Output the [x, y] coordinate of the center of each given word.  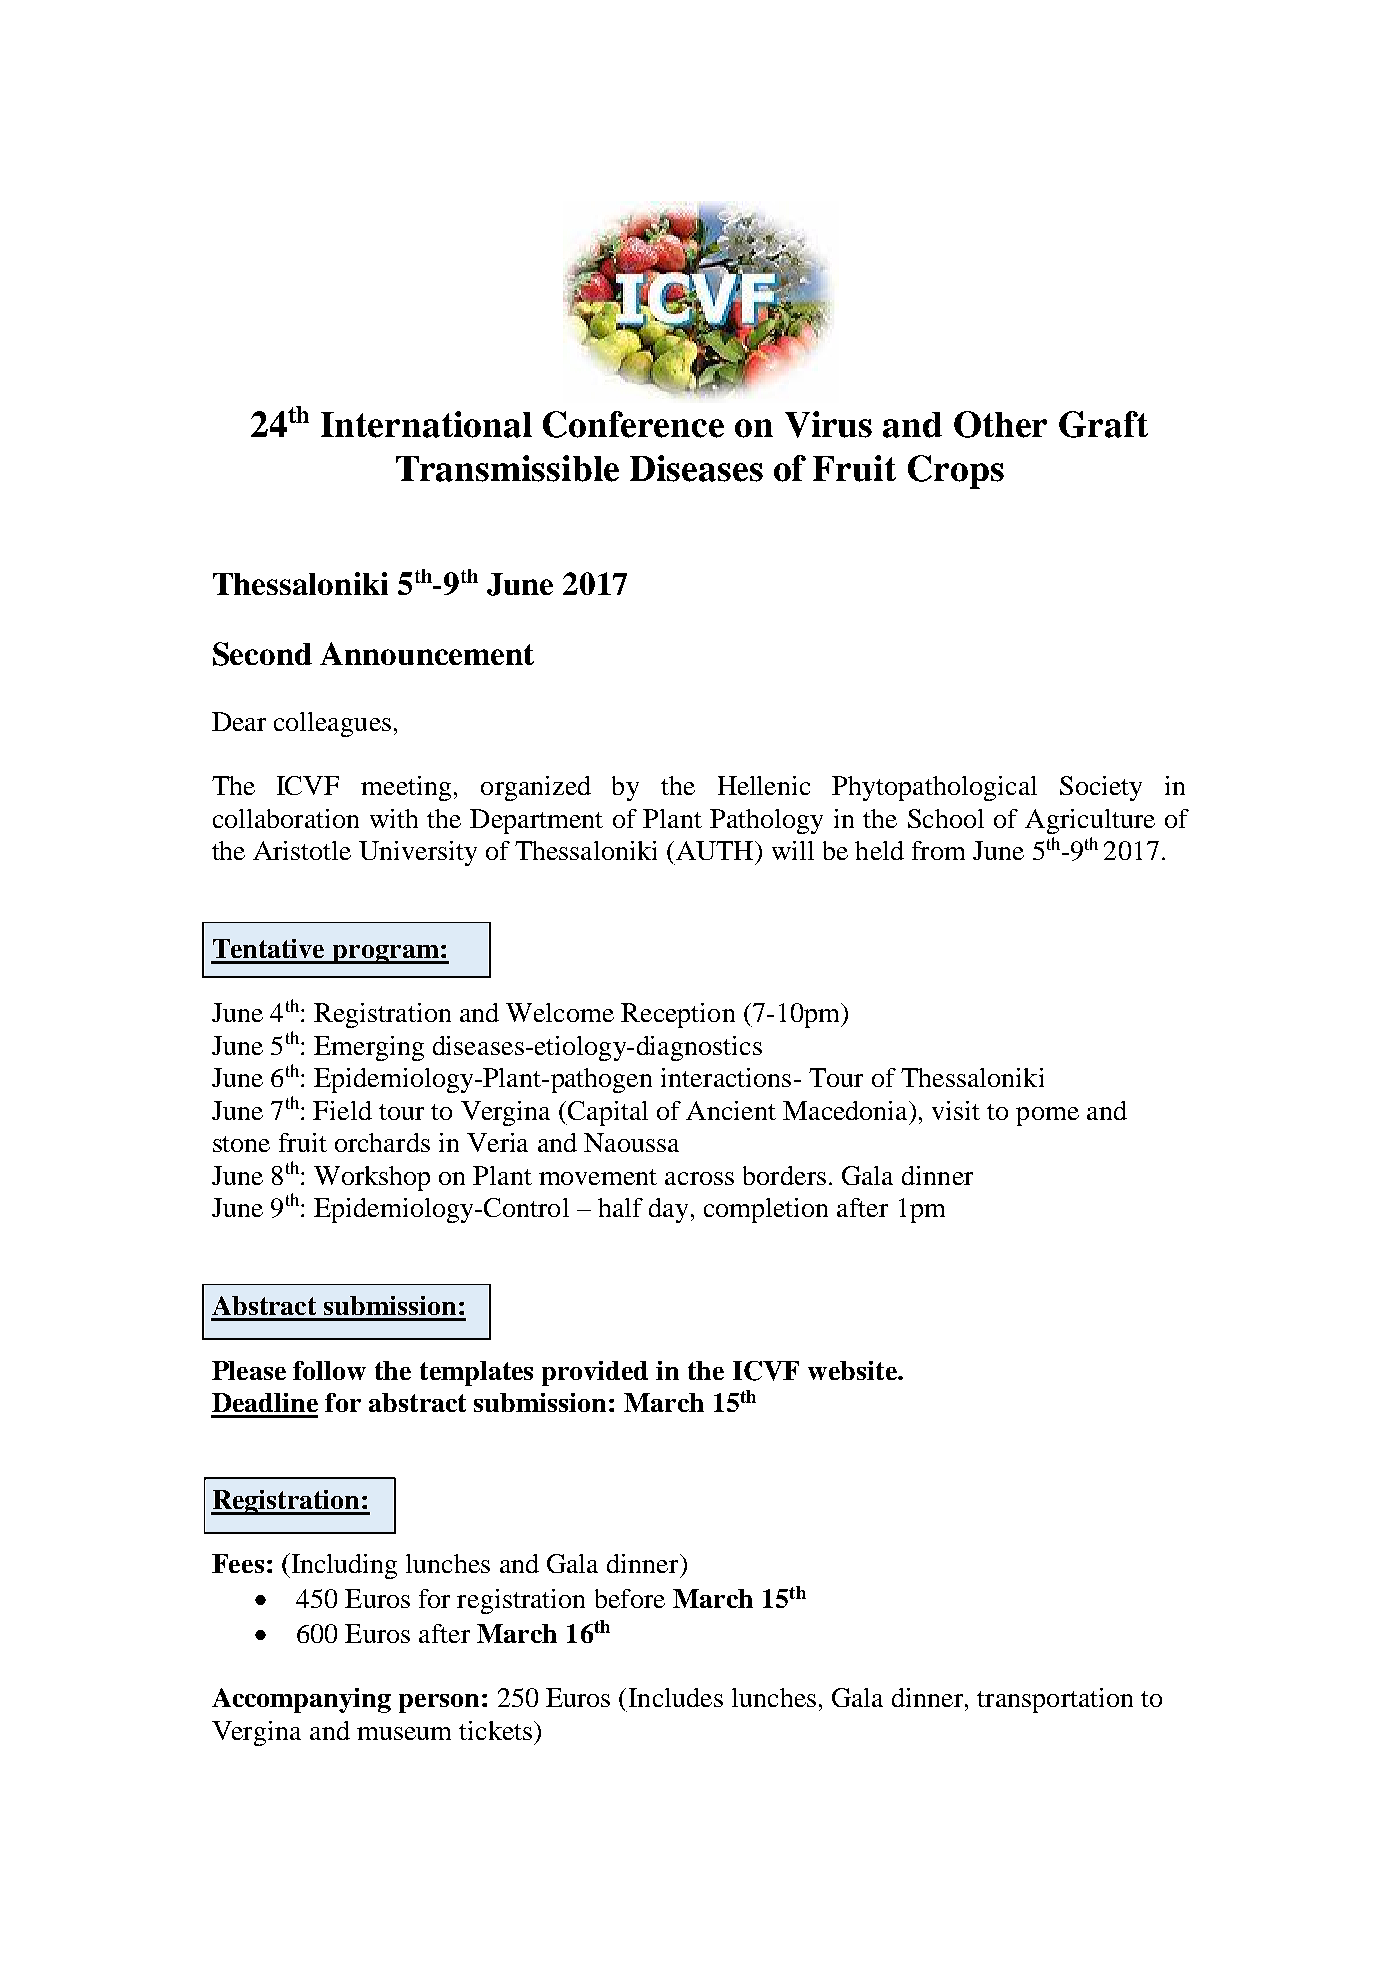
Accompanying [301, 1700]
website [853, 1370]
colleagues [332, 724]
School [946, 818]
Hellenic [764, 785]
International [426, 424]
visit [956, 1110]
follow [329, 1370]
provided [595, 1373]
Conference [633, 424]
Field [342, 1110]
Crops [956, 472]
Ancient [731, 1110]
